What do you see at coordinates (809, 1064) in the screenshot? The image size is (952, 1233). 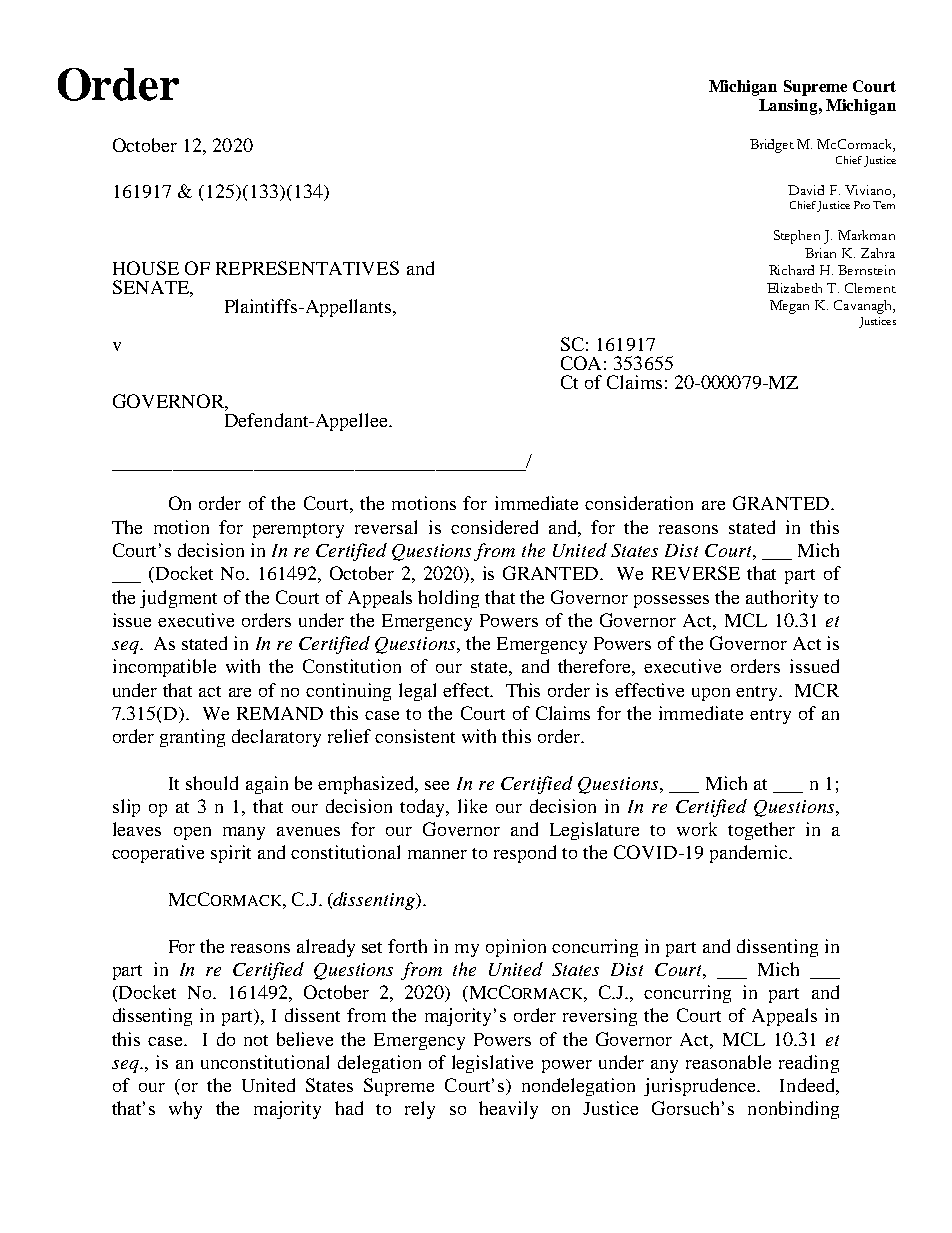 I see `reading` at bounding box center [809, 1064].
